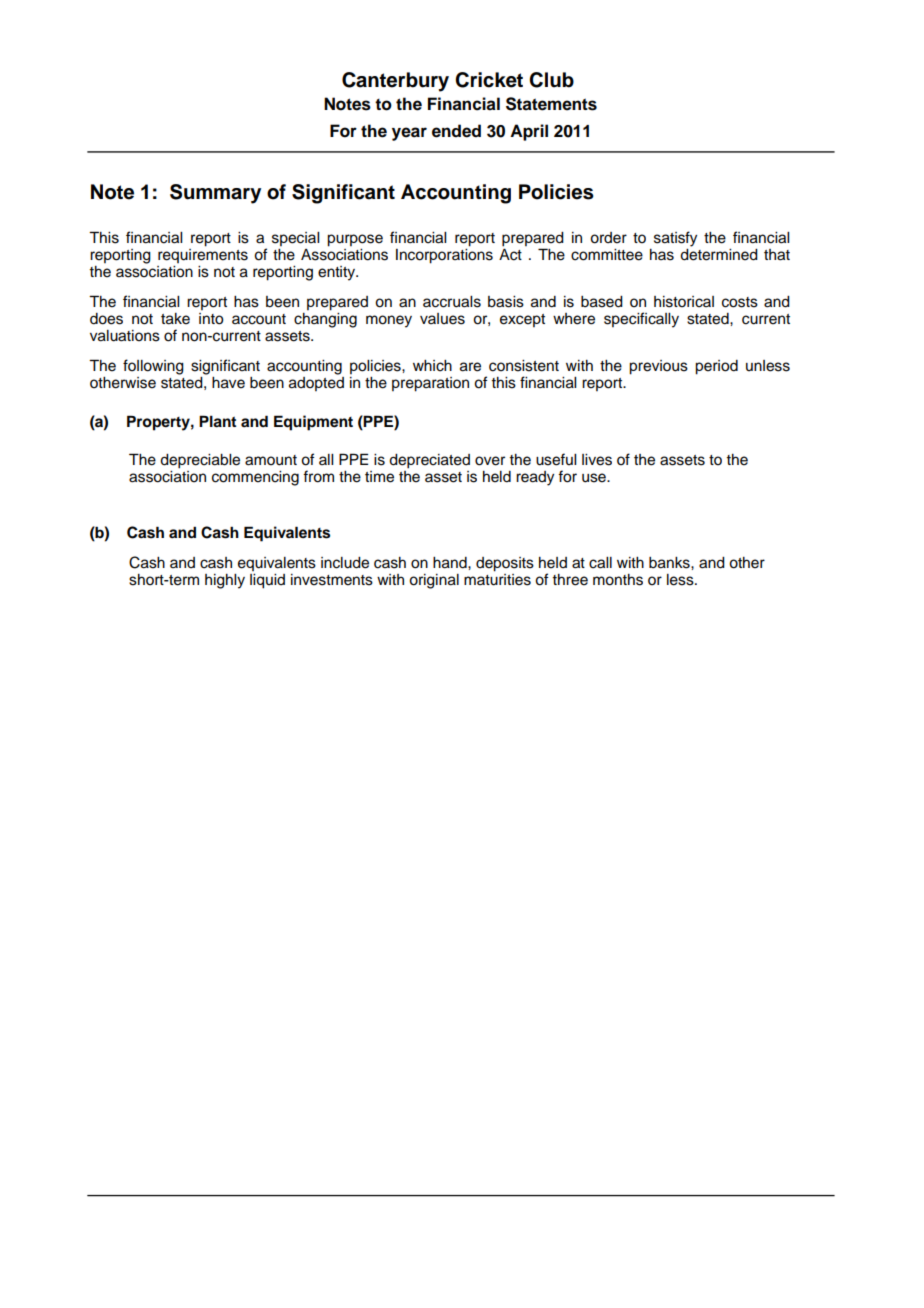 The height and width of the image is (1308, 924). I want to click on have, so click(228, 383).
